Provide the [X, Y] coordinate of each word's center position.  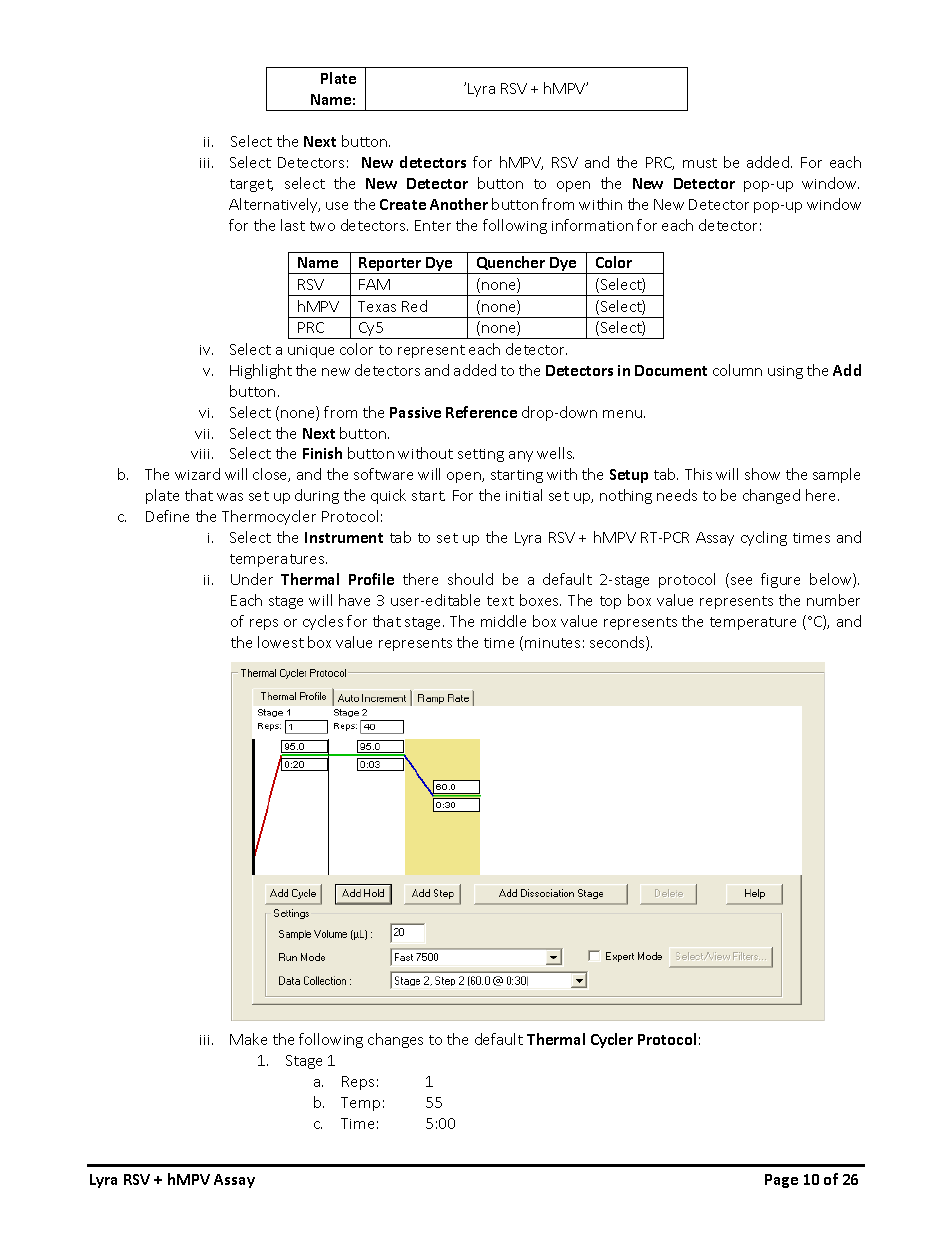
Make [248, 1039]
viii [202, 454]
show [762, 474]
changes [395, 1040]
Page [781, 1181]
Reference [481, 412]
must [700, 163]
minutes [552, 643]
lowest [281, 642]
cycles [323, 622]
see [741, 581]
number [833, 600]
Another [459, 204]
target [251, 185]
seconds [618, 643]
